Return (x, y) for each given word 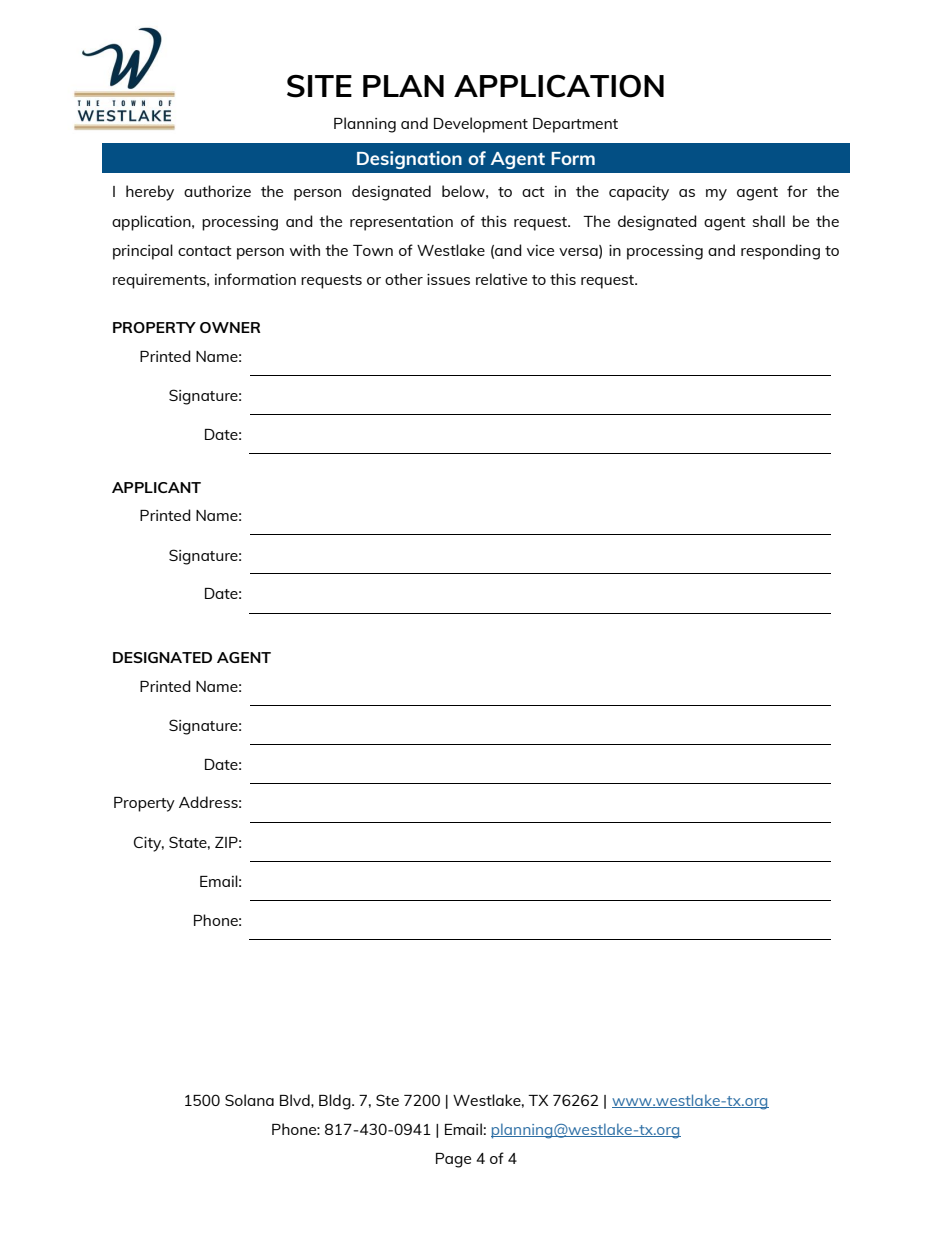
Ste (387, 1100)
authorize (217, 191)
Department (575, 125)
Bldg (336, 1102)
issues (448, 279)
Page (453, 1160)
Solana (249, 1100)
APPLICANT (156, 487)
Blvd (296, 1100)
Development (481, 125)
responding (780, 252)
